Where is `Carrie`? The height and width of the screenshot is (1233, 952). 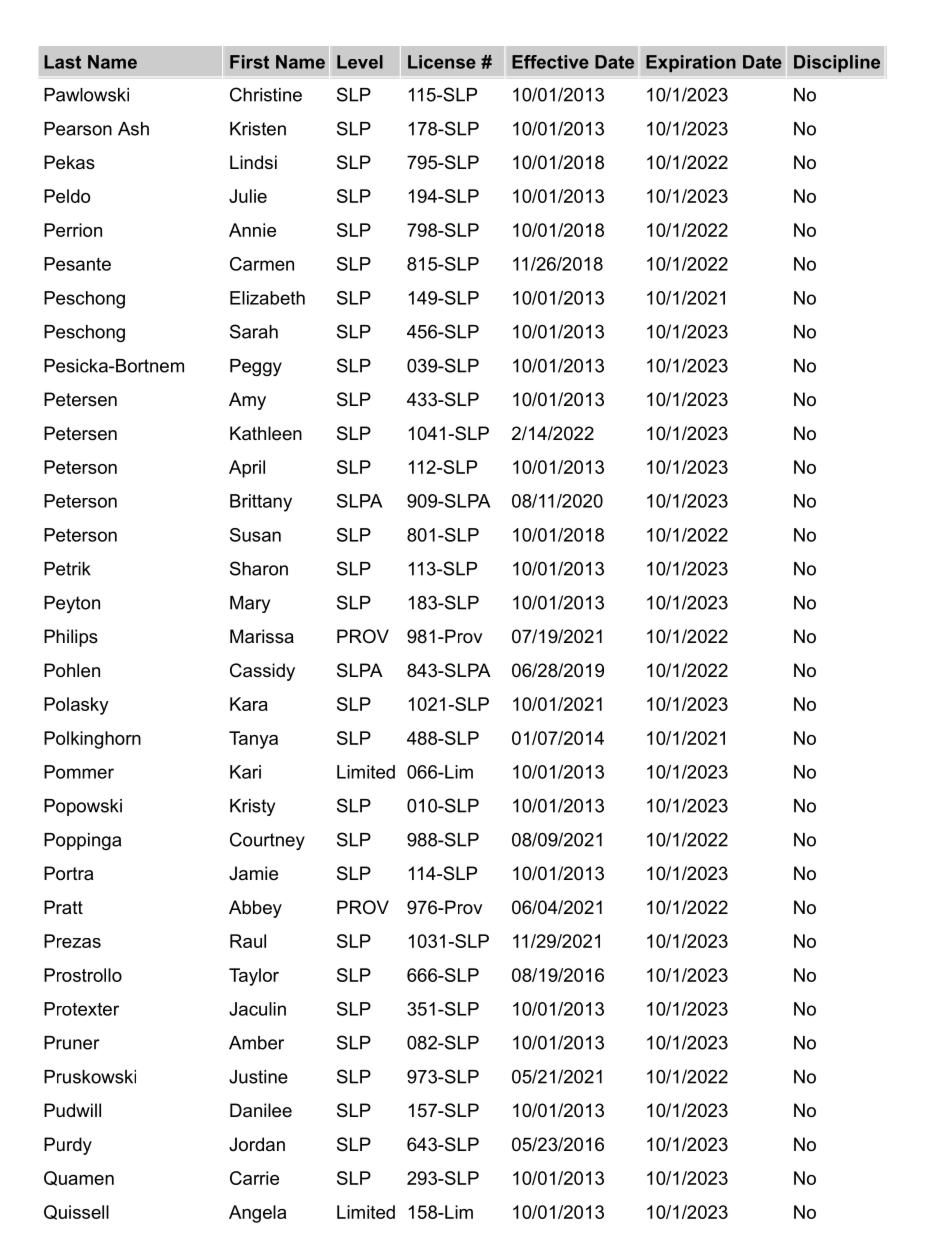
Carrie is located at coordinates (254, 1178).
